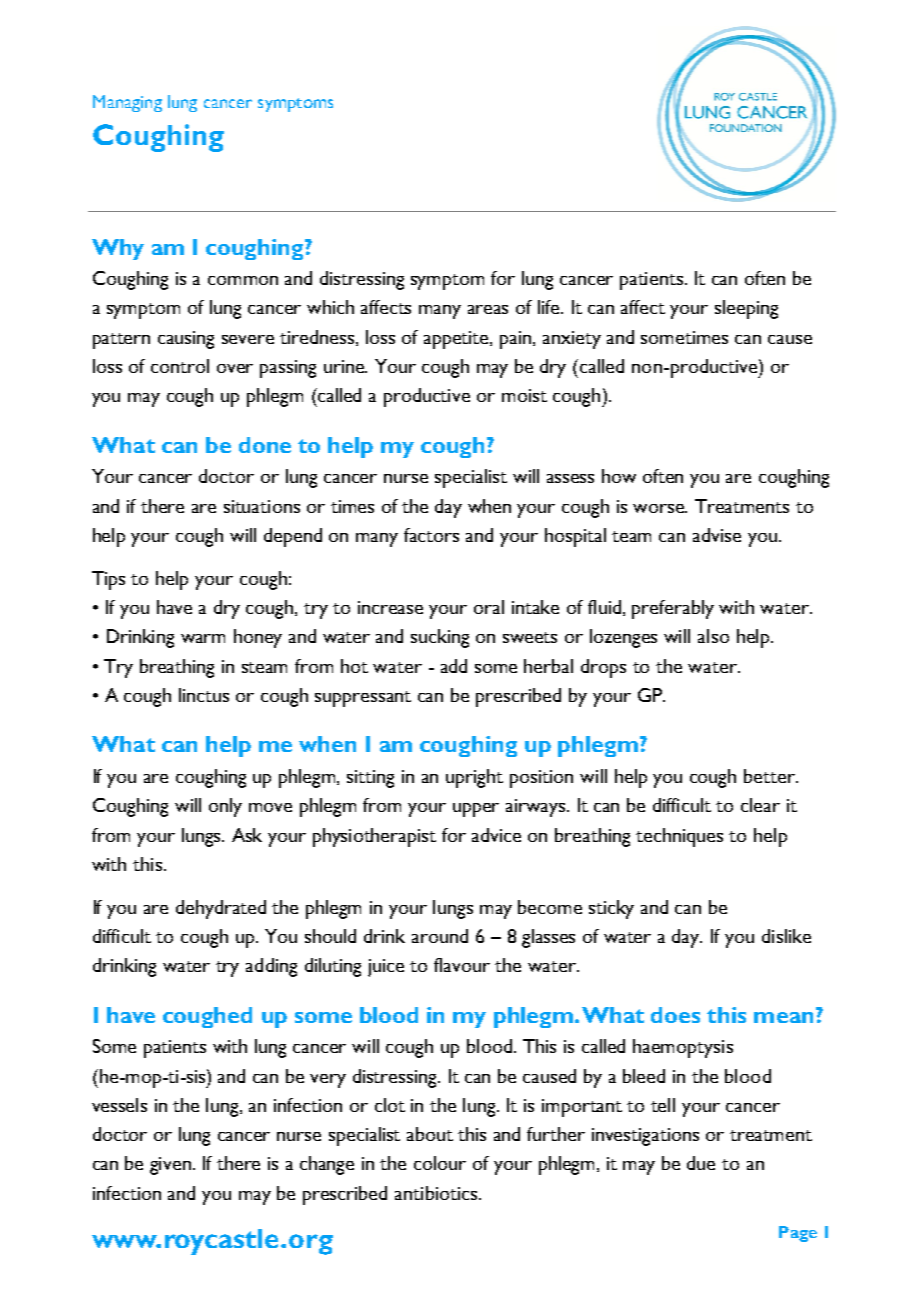  Describe the element at coordinates (203, 638) in the screenshot. I see `warm` at that location.
